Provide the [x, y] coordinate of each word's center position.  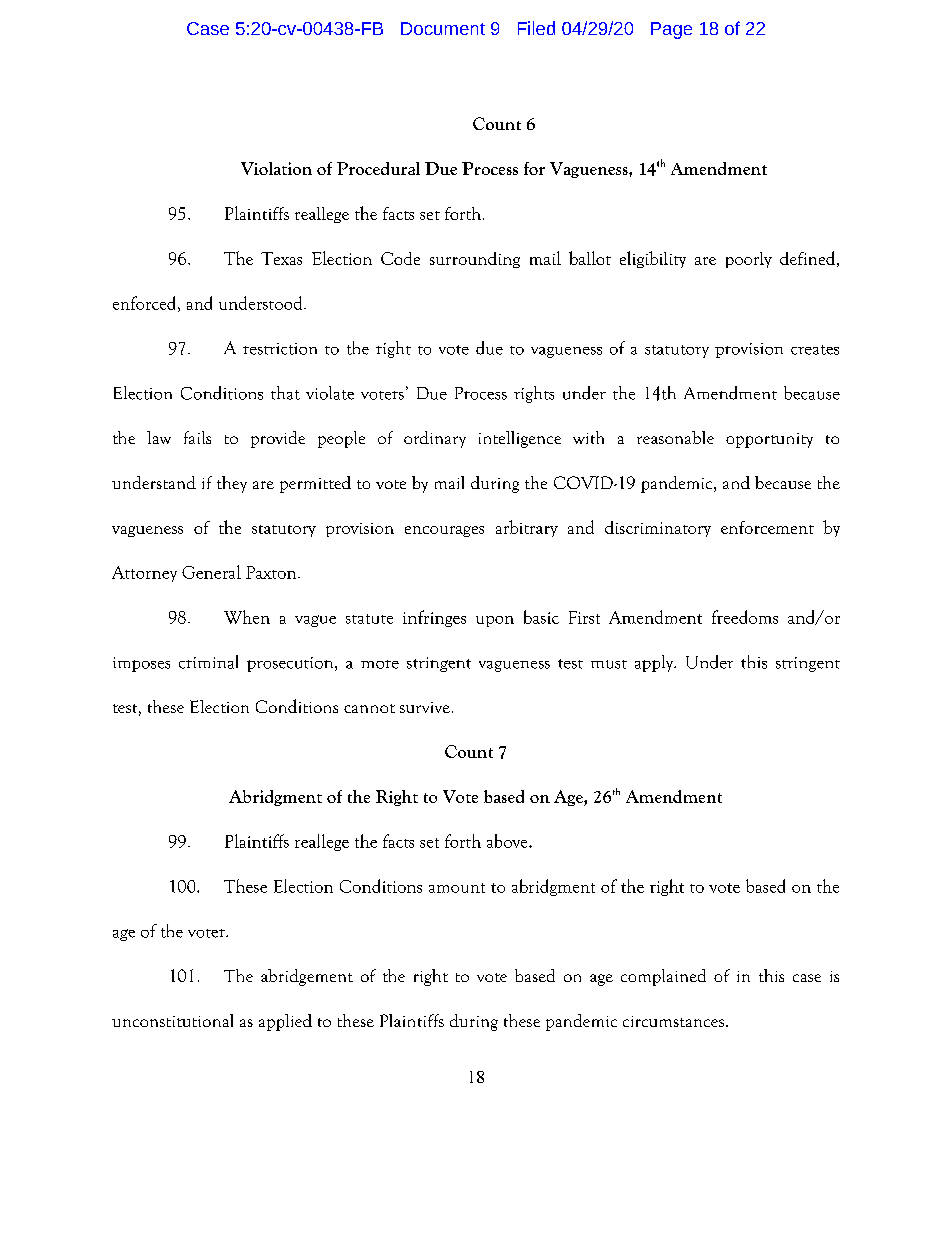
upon [495, 621]
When [247, 617]
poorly [749, 260]
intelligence [520, 439]
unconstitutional [172, 1020]
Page [671, 30]
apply [655, 663]
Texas [281, 258]
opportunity [769, 440]
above [508, 841]
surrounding [475, 260]
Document [443, 28]
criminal [208, 662]
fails [197, 437]
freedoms [745, 617]
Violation [276, 168]
